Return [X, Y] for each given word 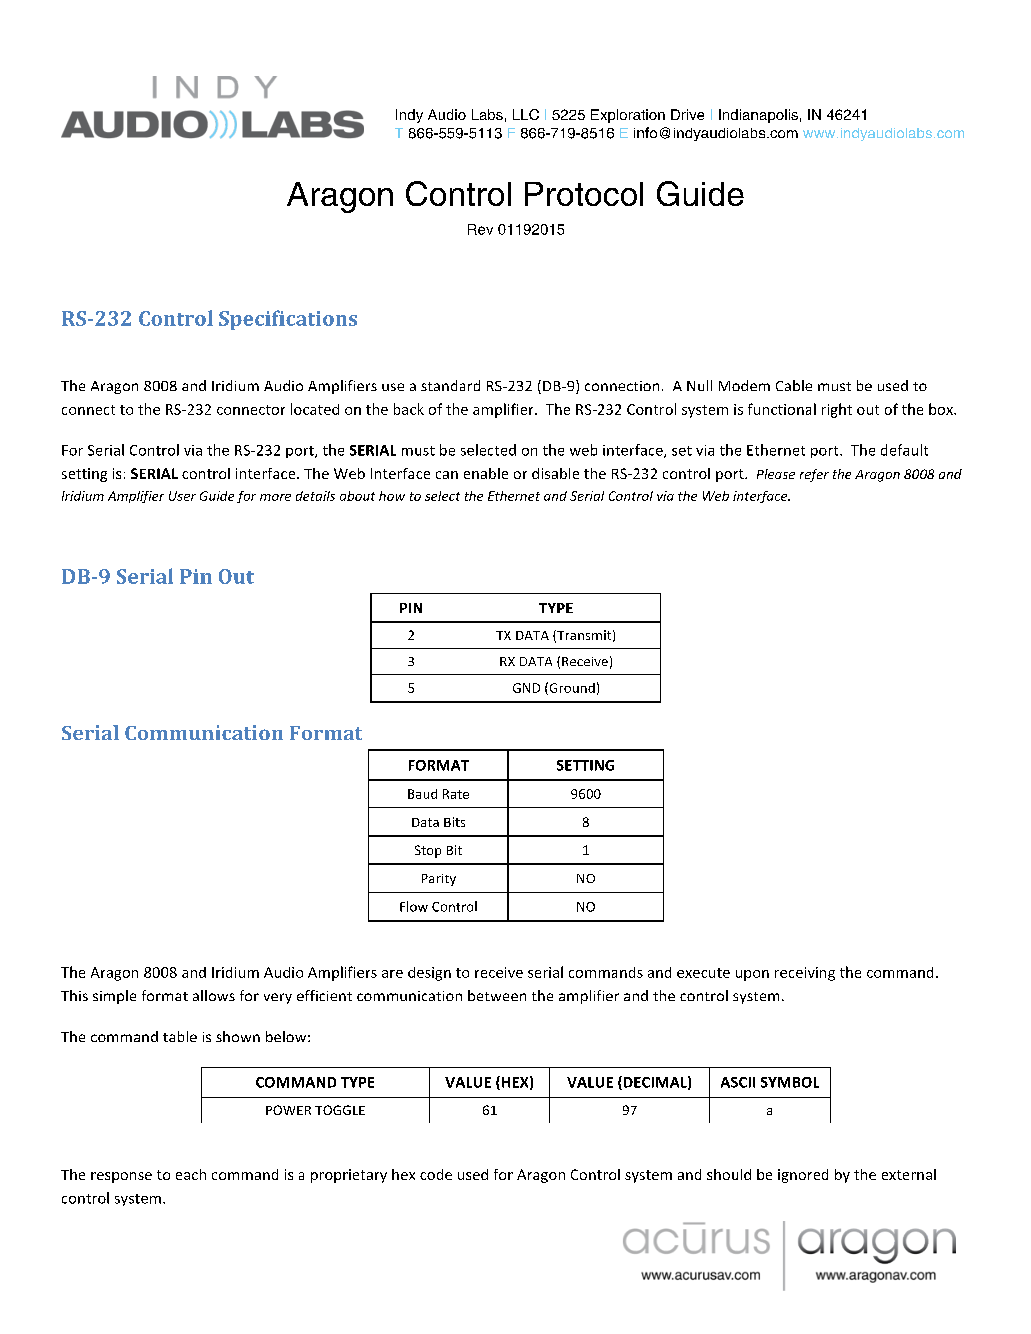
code [436, 1174]
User [182, 496]
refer [814, 475]
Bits [454, 822]
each [191, 1174]
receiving [805, 974]
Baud [422, 794]
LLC [526, 114]
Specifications [288, 320]
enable [486, 473]
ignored [803, 1176]
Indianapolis [758, 116]
